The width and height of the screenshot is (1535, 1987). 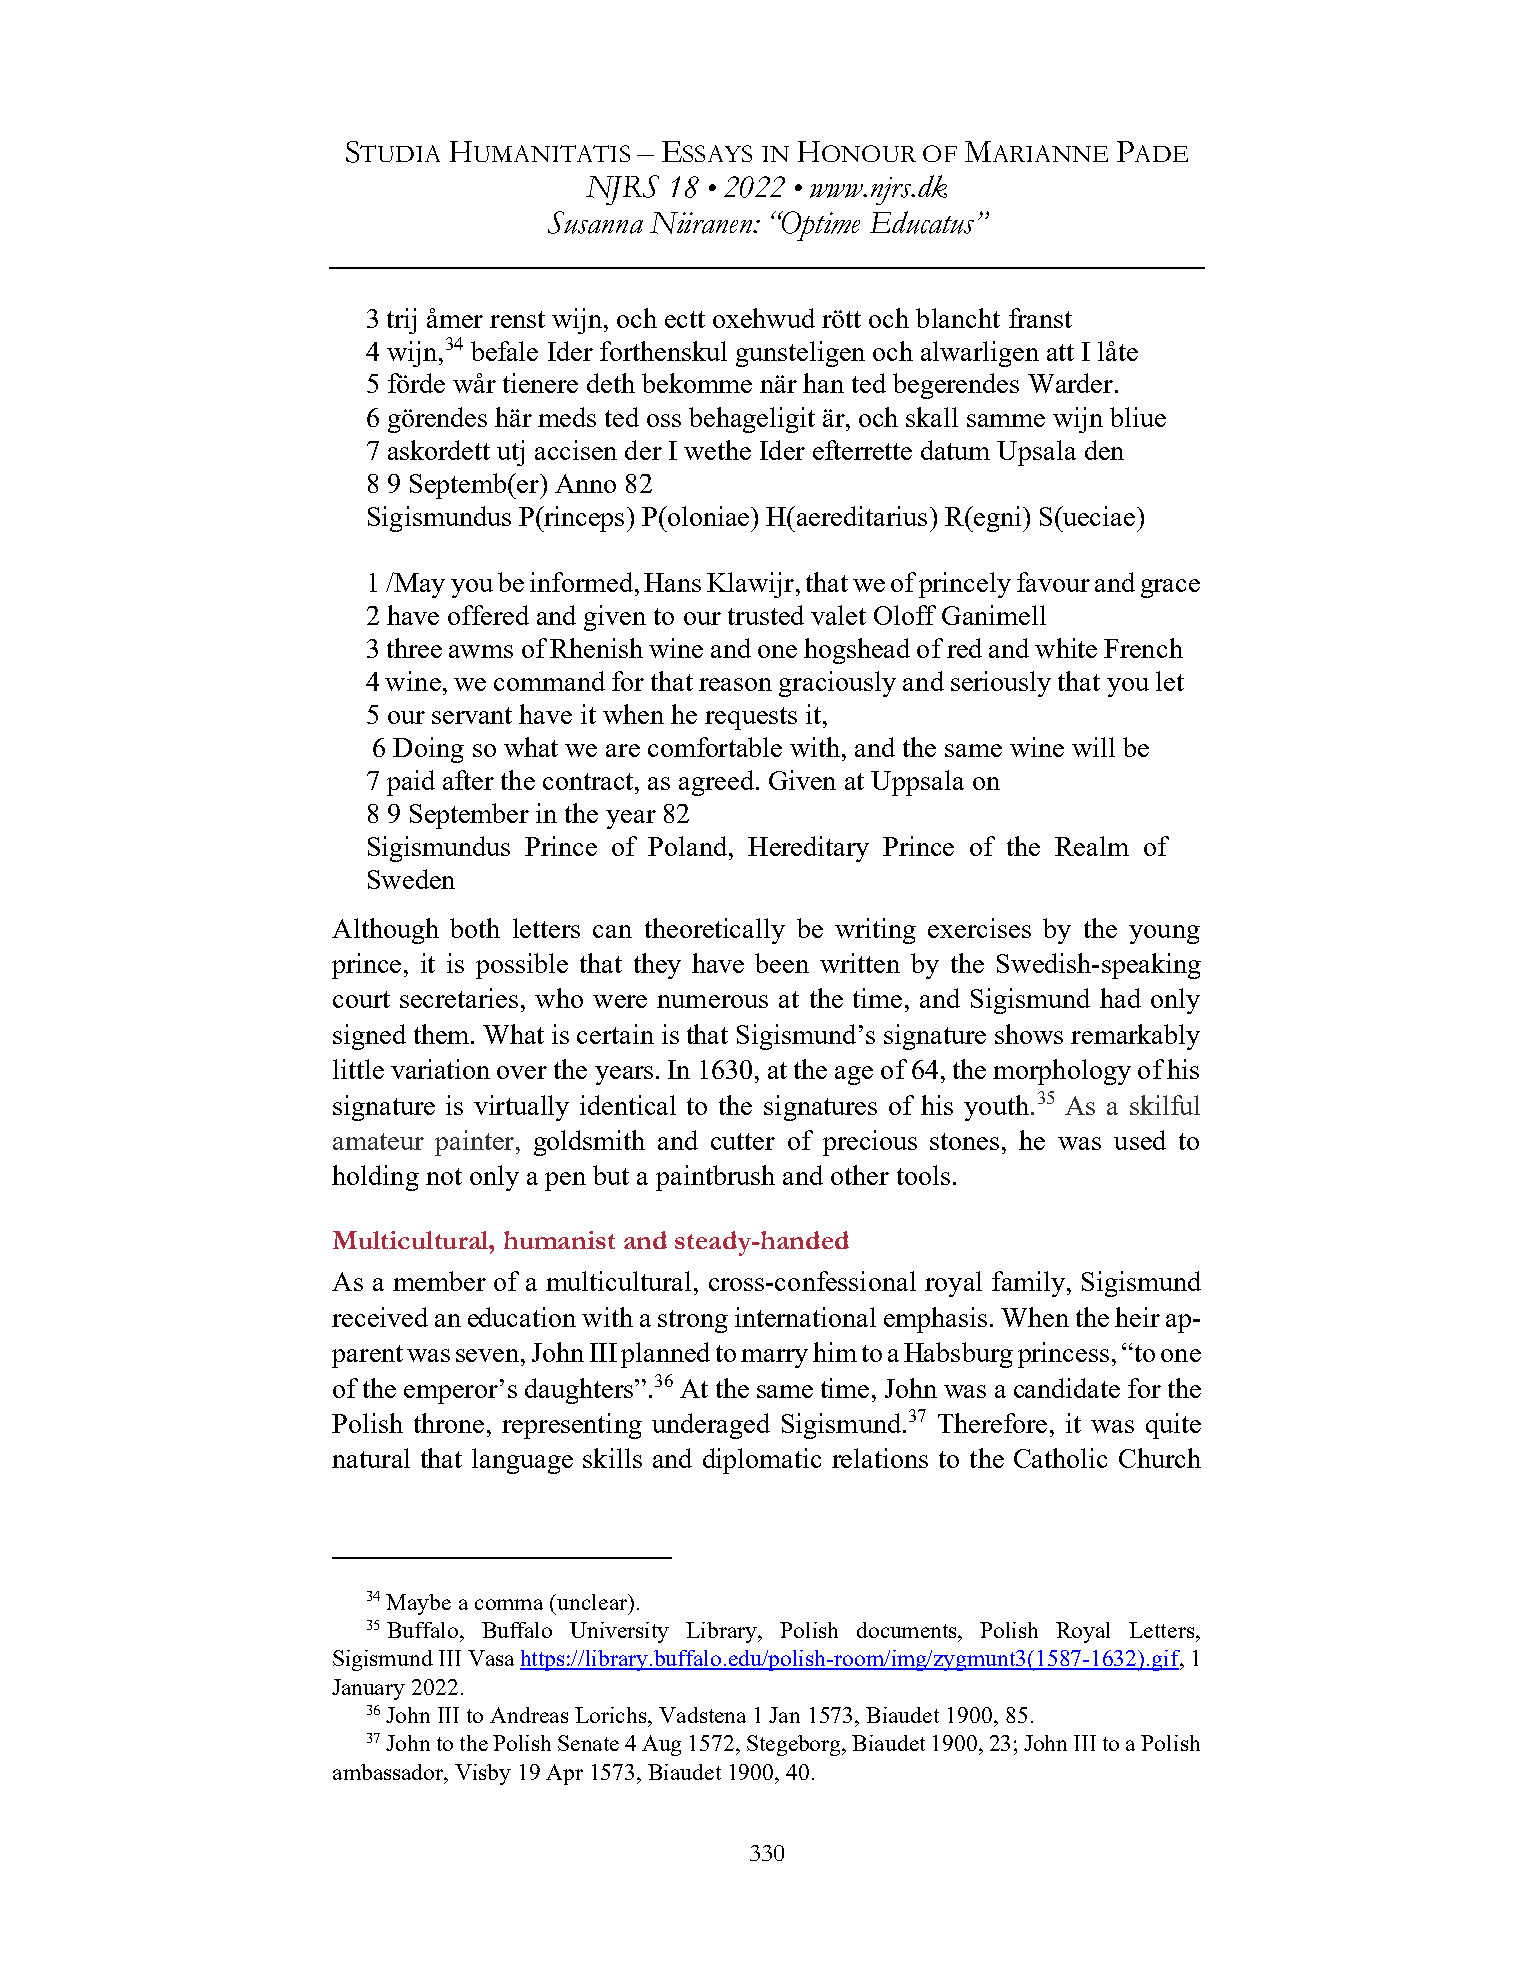 I want to click on international, so click(x=805, y=1317).
